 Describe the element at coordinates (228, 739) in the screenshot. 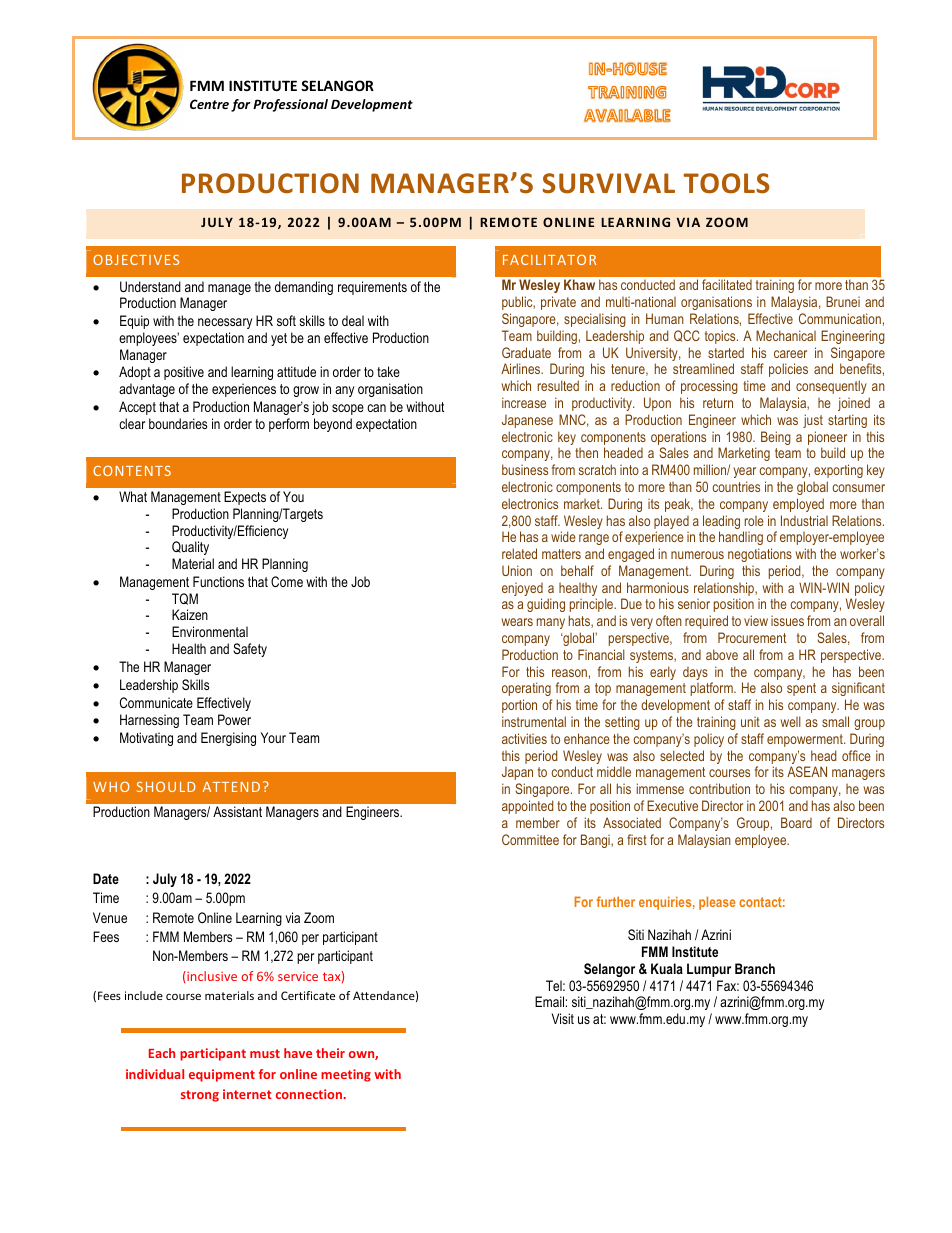

I see `Energising` at that location.
